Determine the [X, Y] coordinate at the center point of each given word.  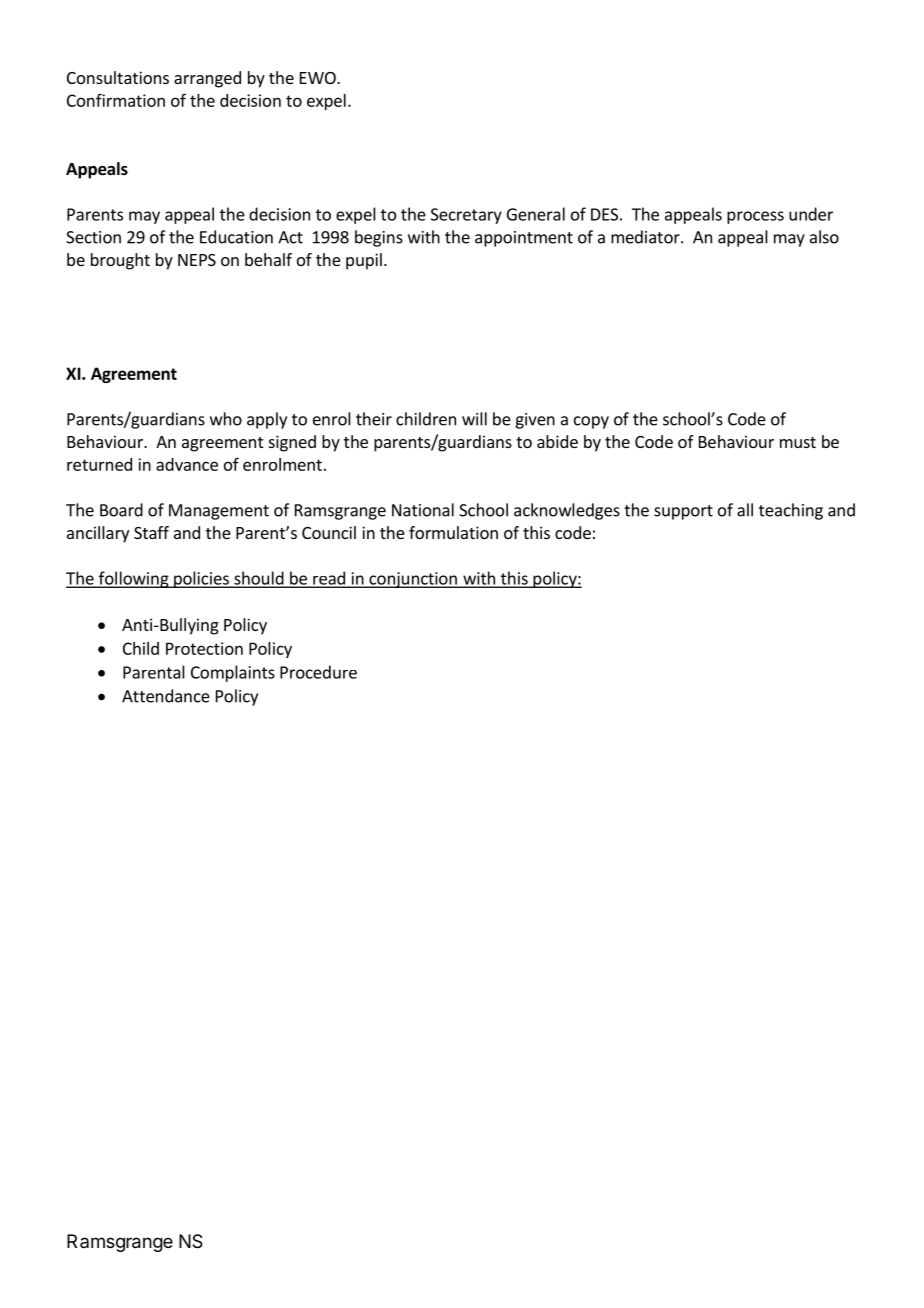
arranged [207, 79]
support [683, 512]
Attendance [166, 696]
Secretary [466, 216]
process [755, 217]
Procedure [318, 672]
